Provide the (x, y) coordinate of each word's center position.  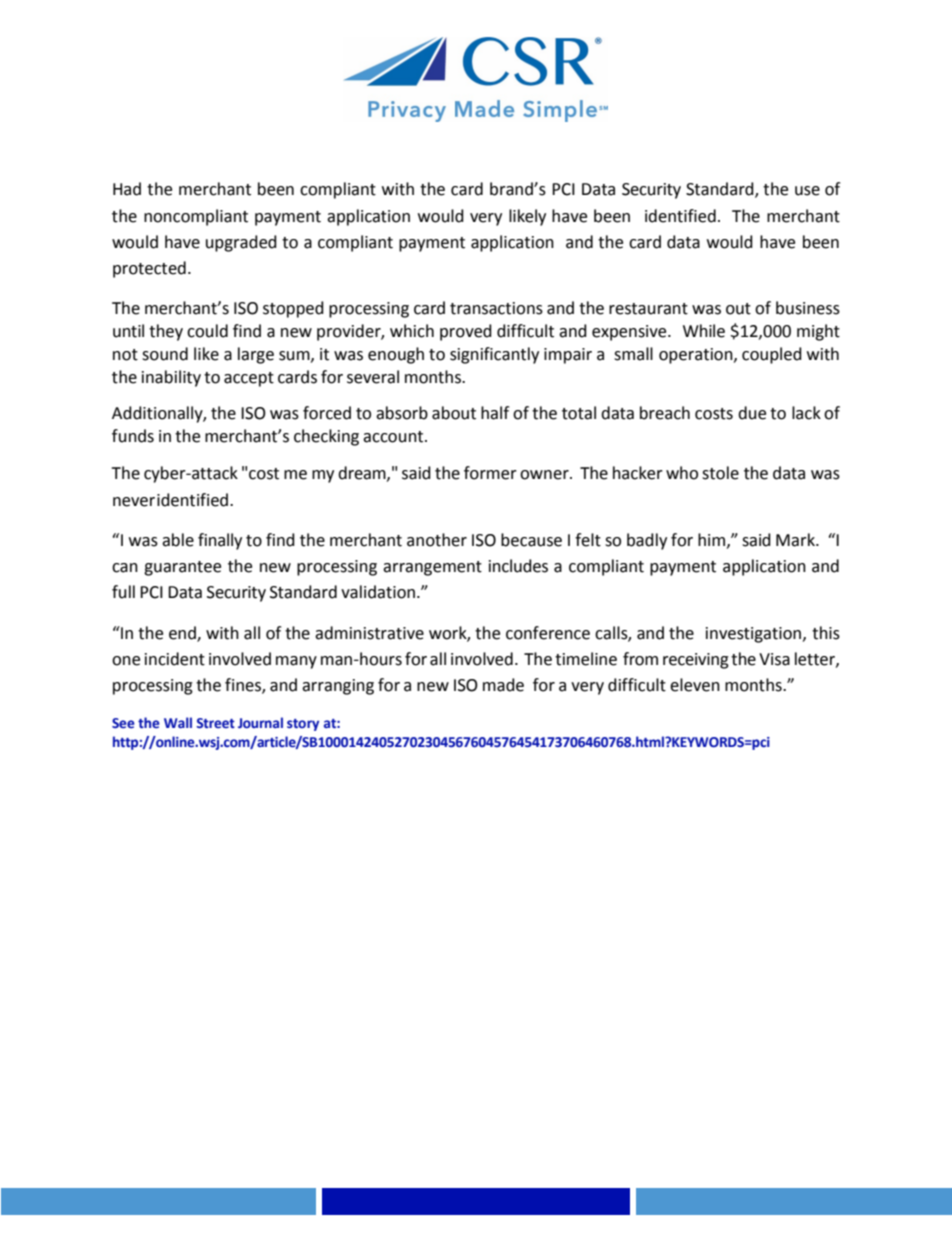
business (808, 308)
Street (215, 723)
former (490, 473)
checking (326, 437)
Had (127, 189)
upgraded (241, 243)
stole (720, 473)
